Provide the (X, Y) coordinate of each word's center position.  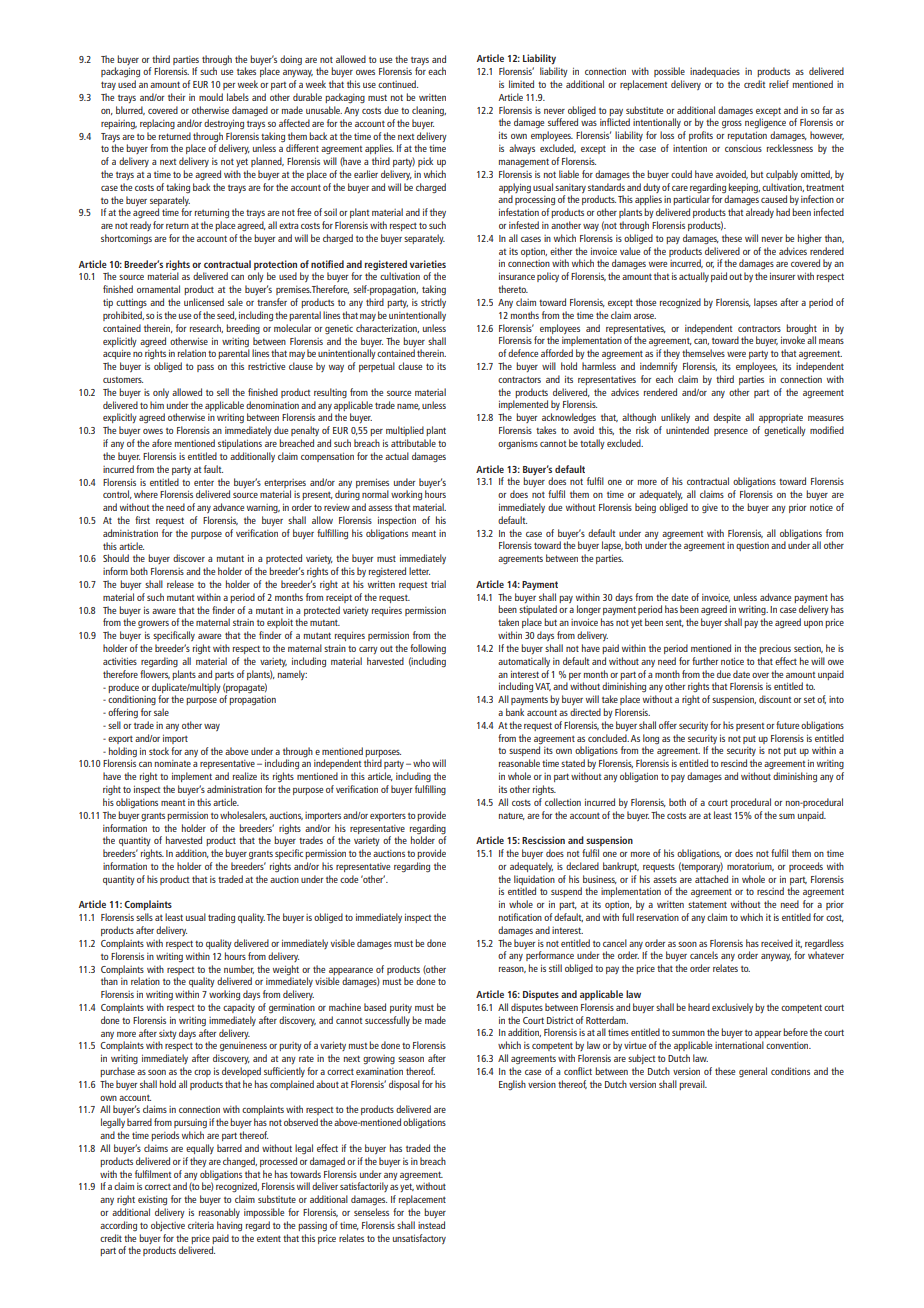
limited (521, 84)
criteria (201, 1225)
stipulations (240, 444)
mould (211, 97)
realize (245, 776)
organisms (518, 445)
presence (731, 432)
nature (512, 816)
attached (711, 879)
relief (779, 84)
